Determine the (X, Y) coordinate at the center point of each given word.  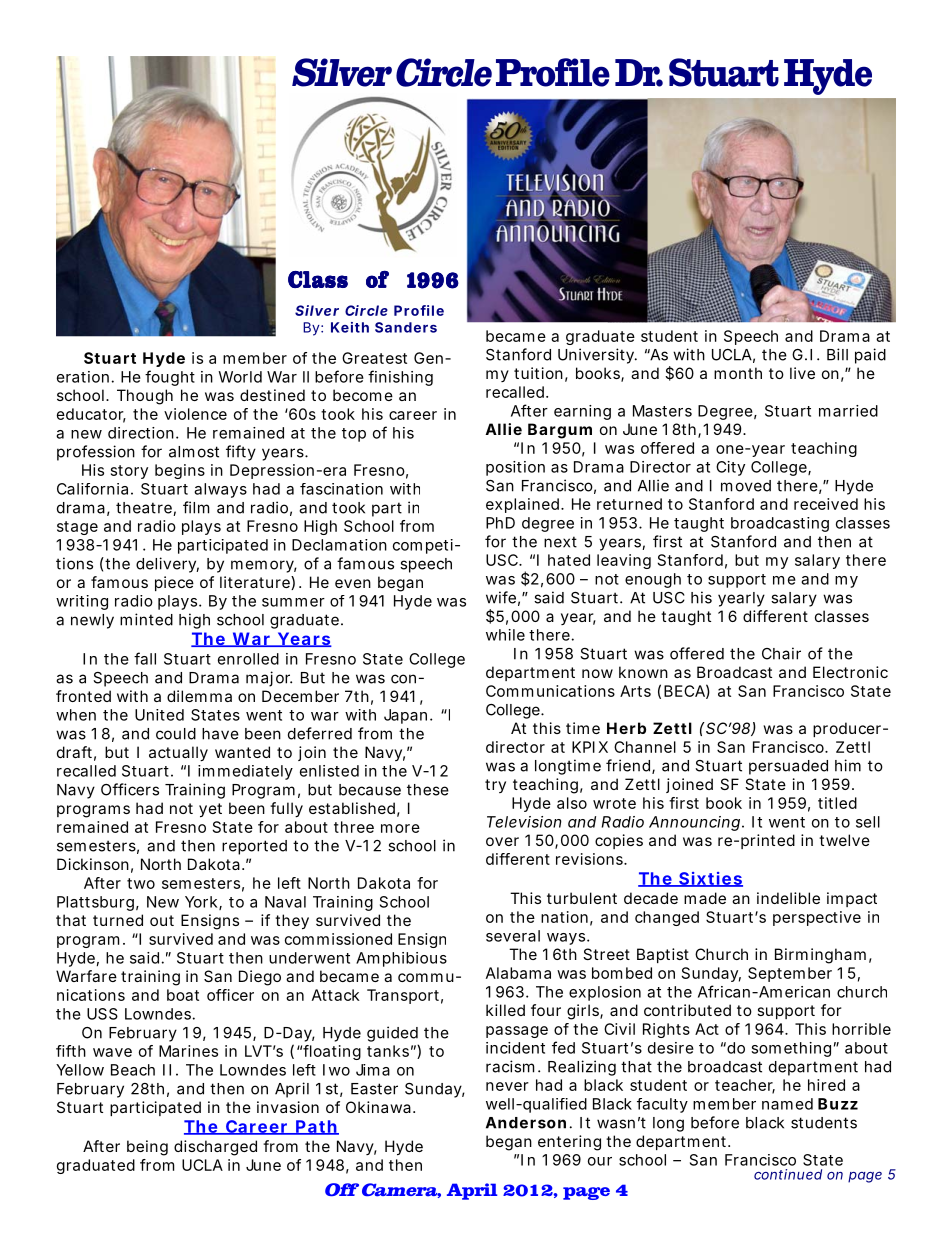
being (147, 1148)
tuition (538, 373)
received (826, 504)
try (495, 786)
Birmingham (820, 956)
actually (178, 754)
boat (183, 995)
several (513, 936)
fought (170, 378)
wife (501, 597)
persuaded (788, 767)
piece (174, 583)
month (738, 373)
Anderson (526, 1123)
